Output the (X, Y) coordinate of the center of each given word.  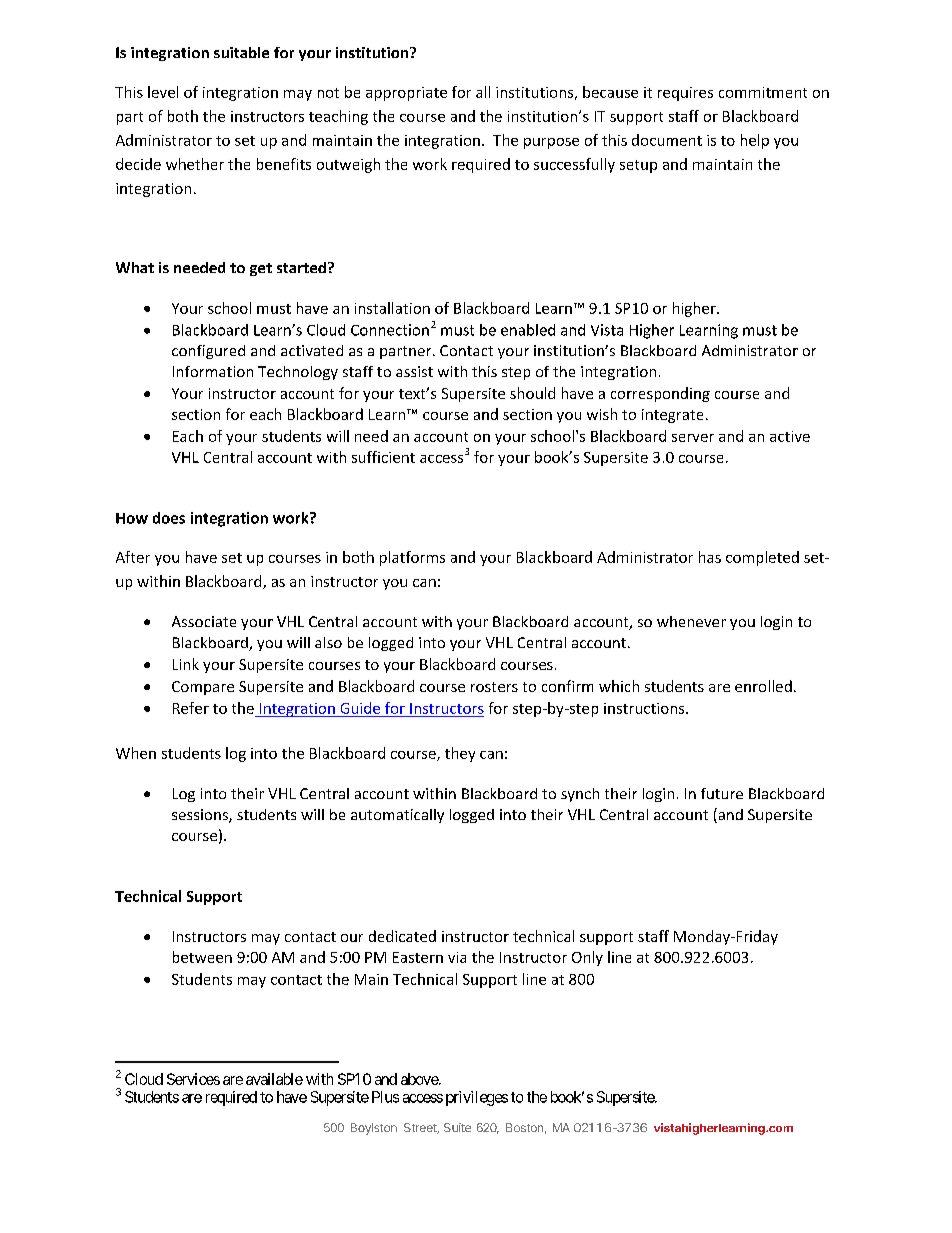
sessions (201, 816)
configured (208, 352)
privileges (477, 1098)
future (722, 793)
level (163, 92)
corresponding (660, 394)
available (274, 1079)
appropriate (406, 94)
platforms (412, 558)
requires (685, 94)
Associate (204, 621)
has (710, 557)
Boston (524, 1127)
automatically (397, 816)
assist (414, 371)
